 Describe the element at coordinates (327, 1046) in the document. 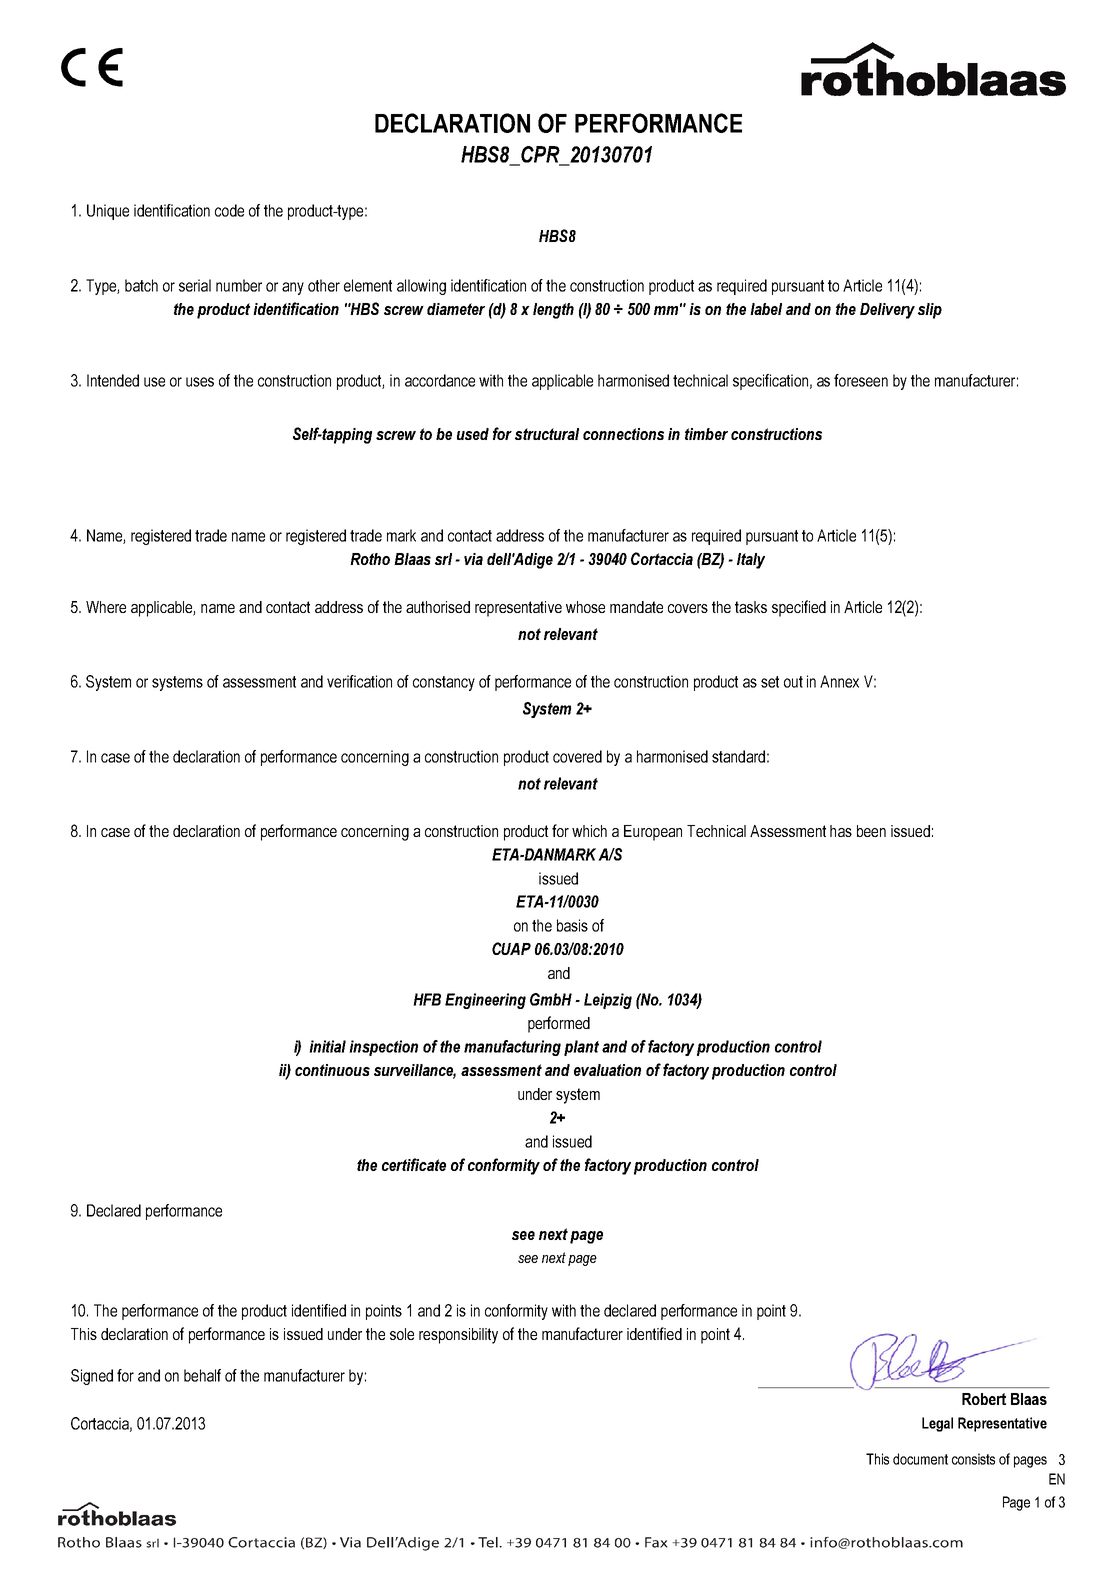

I see `initial` at that location.
